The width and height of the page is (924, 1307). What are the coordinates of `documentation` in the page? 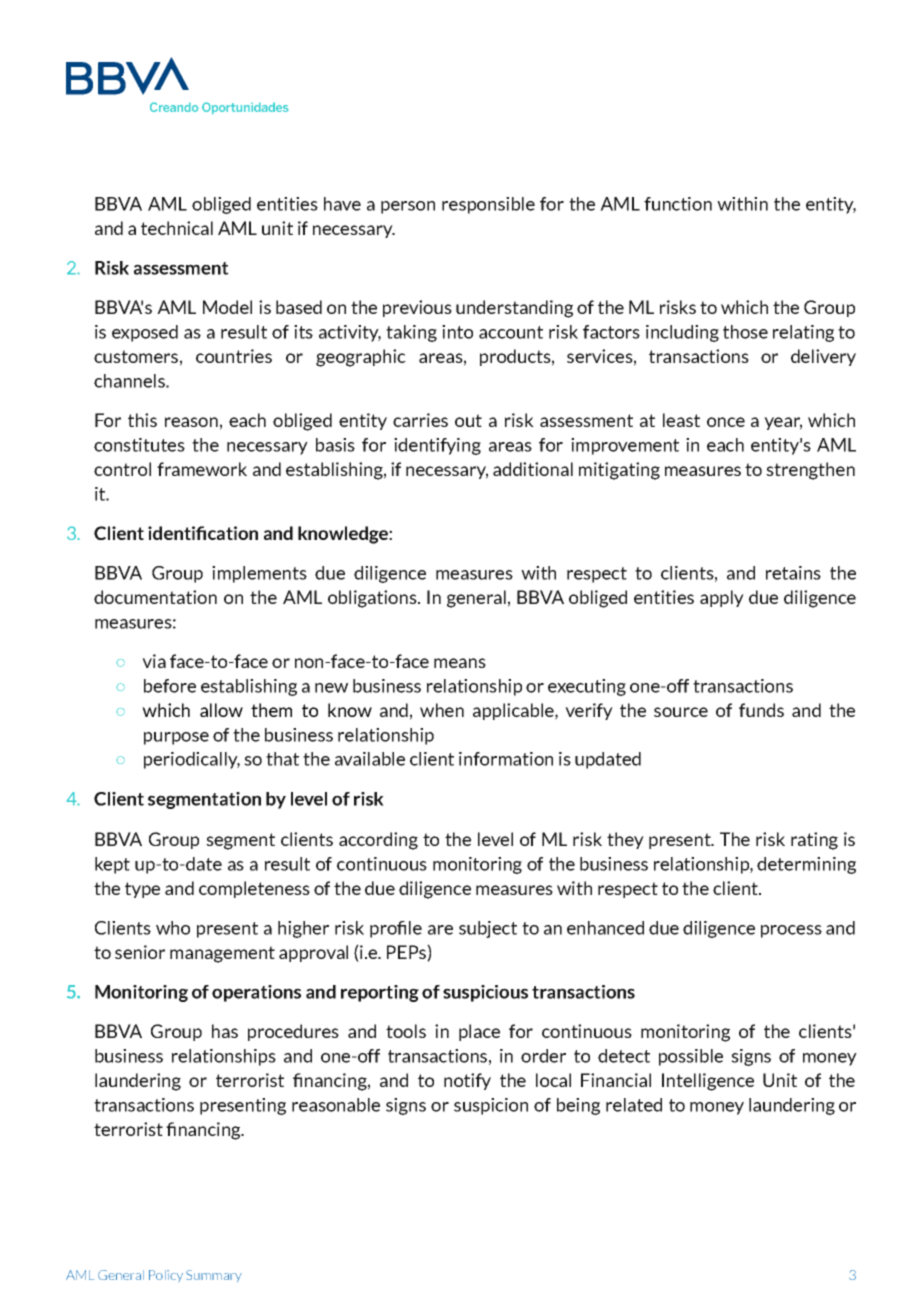 It's located at (155, 597).
